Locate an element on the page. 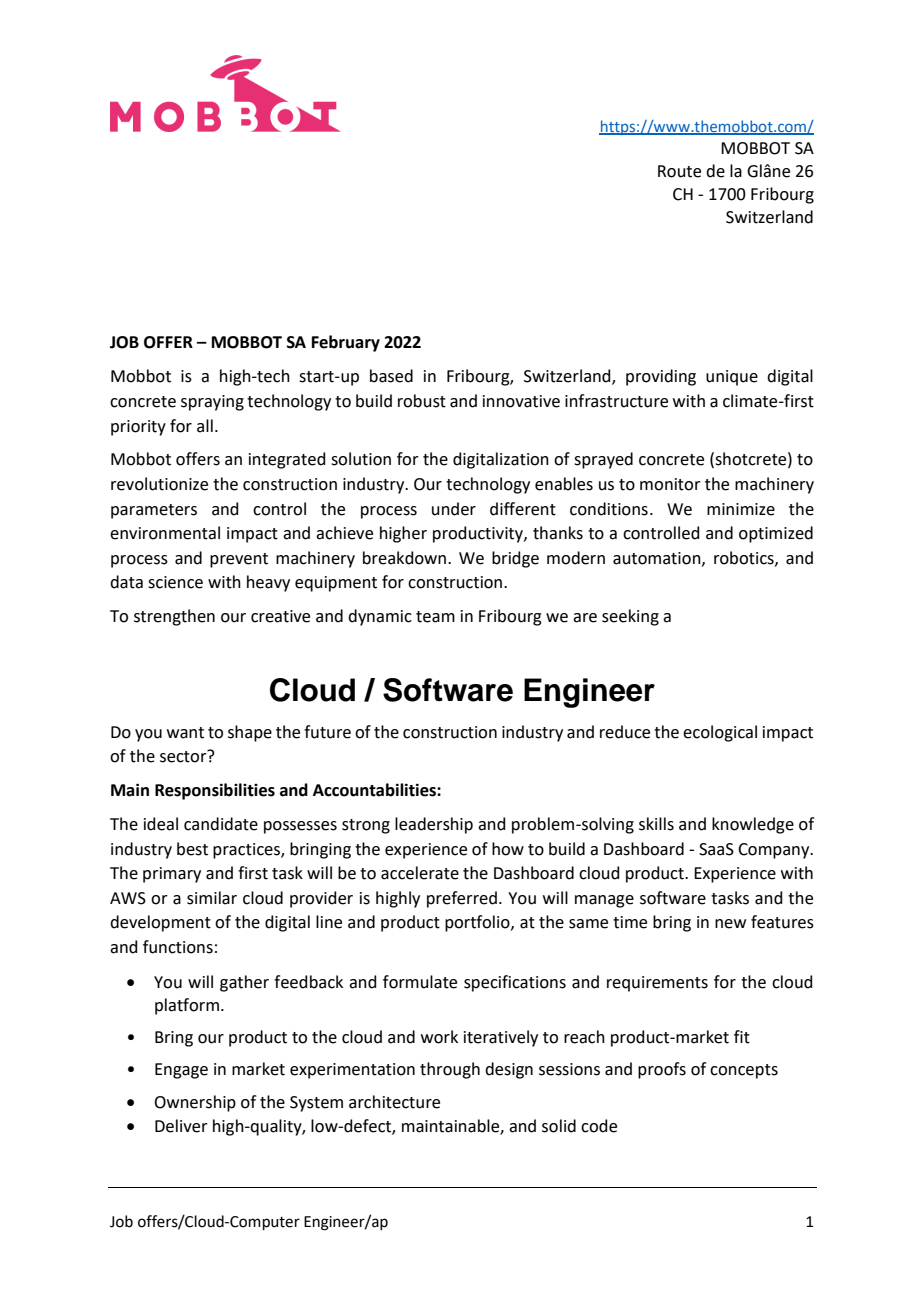 This image has width=924, height=1308. through is located at coordinates (450, 1070).
